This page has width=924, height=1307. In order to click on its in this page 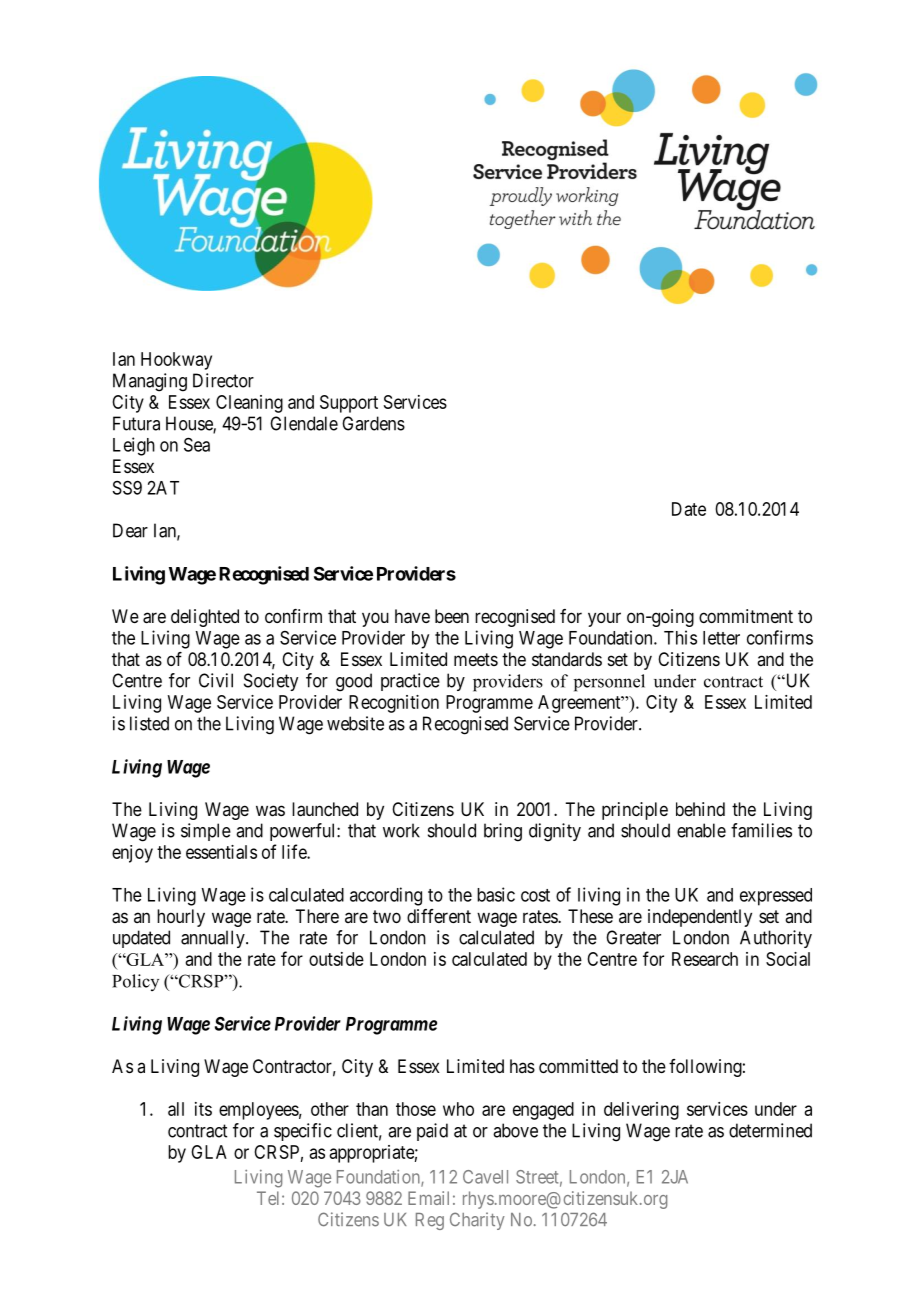, I will do `click(203, 1109)`.
